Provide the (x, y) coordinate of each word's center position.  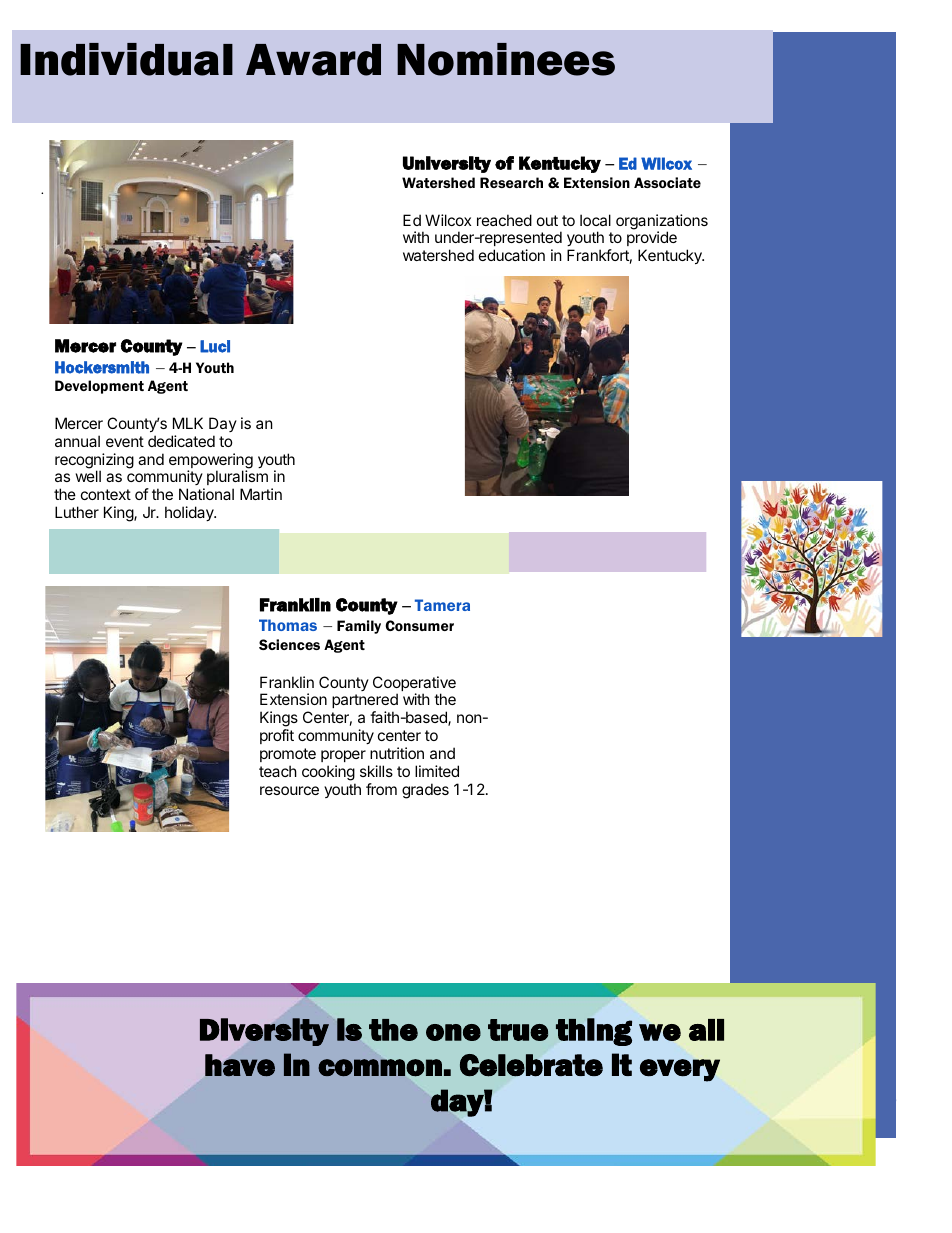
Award (313, 60)
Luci (215, 346)
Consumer (420, 625)
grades (425, 791)
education (512, 255)
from (381, 789)
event (125, 441)
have (240, 1065)
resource (289, 790)
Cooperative (414, 685)
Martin (261, 494)
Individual (126, 59)
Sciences (289, 644)
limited (437, 771)
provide (652, 240)
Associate (667, 182)
